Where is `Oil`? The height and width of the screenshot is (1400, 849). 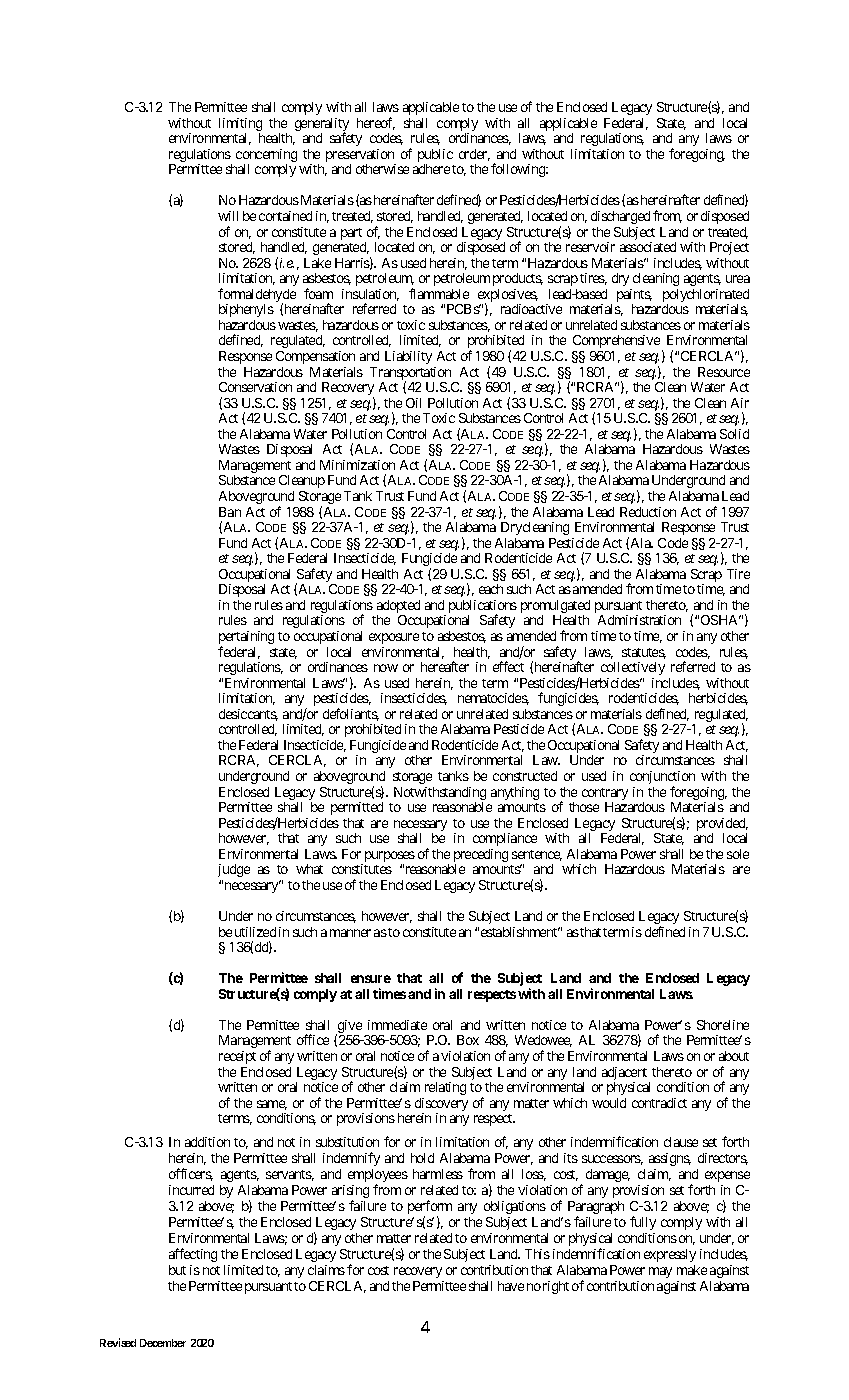
Oil is located at coordinates (413, 403).
